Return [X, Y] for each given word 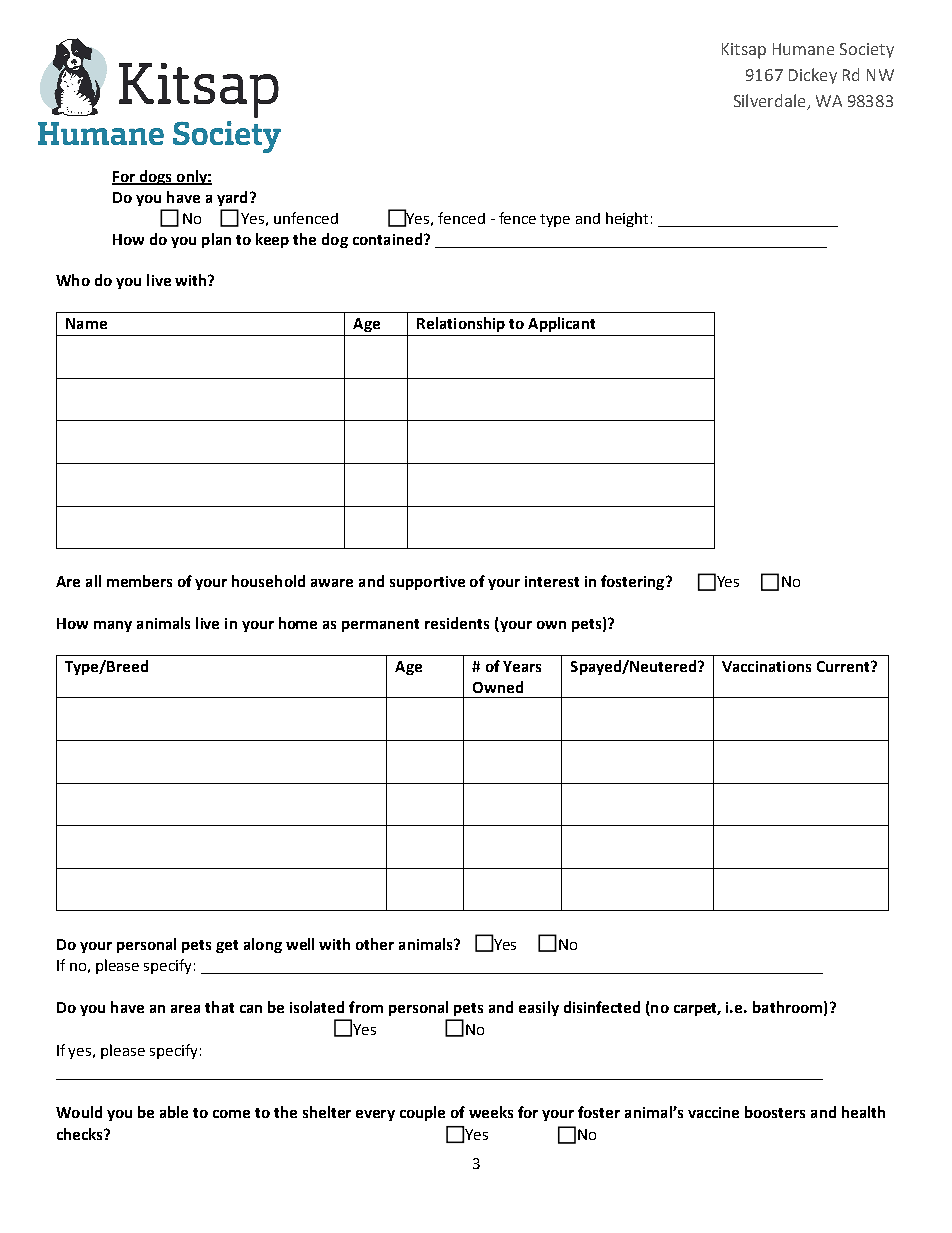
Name [86, 323]
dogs [155, 177]
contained [387, 239]
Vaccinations [766, 666]
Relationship [461, 324]
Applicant [561, 324]
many [113, 626]
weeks [491, 1112]
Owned [498, 687]
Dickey [813, 76]
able [174, 1112]
